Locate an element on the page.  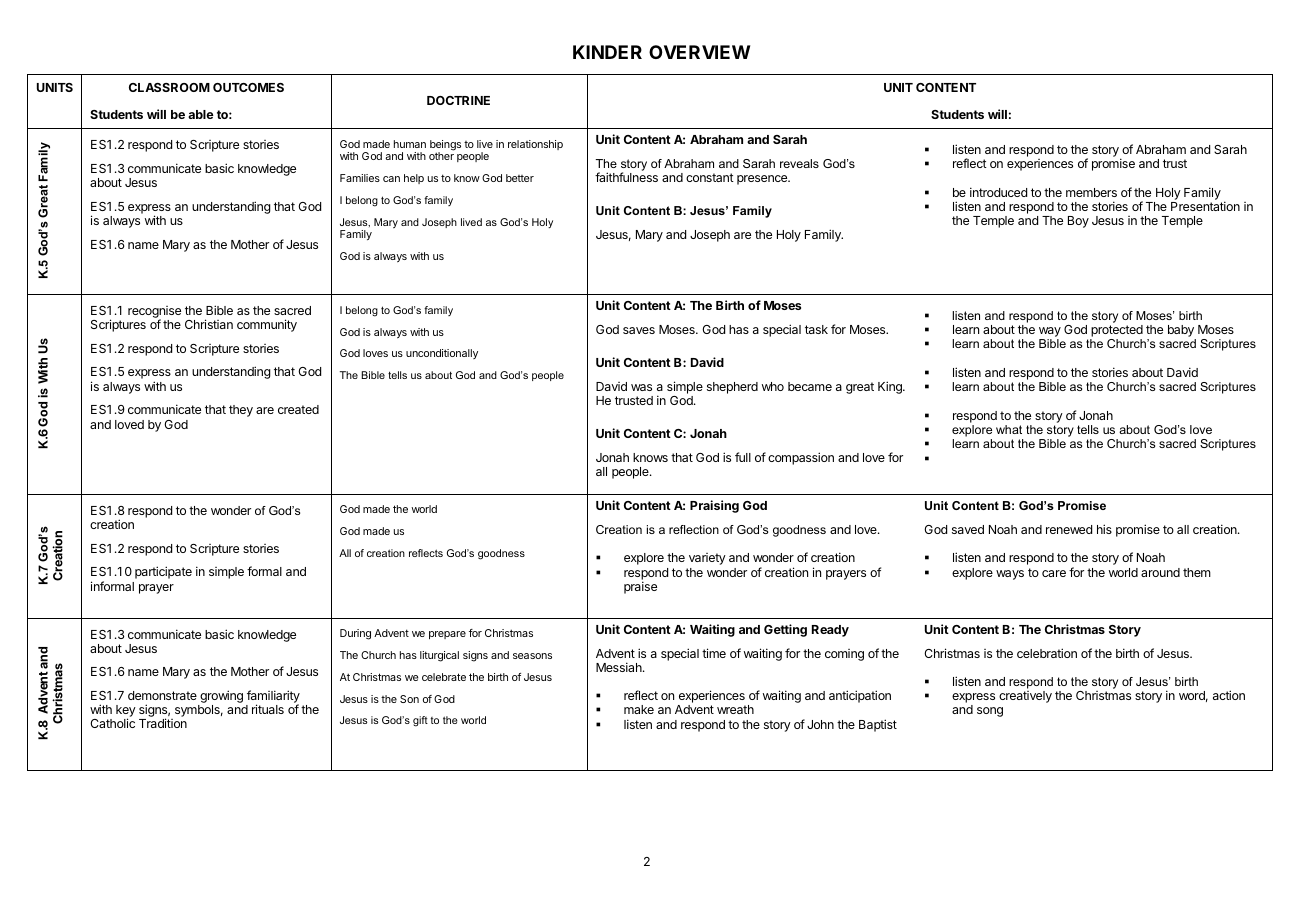
creatively is located at coordinates (1025, 697).
